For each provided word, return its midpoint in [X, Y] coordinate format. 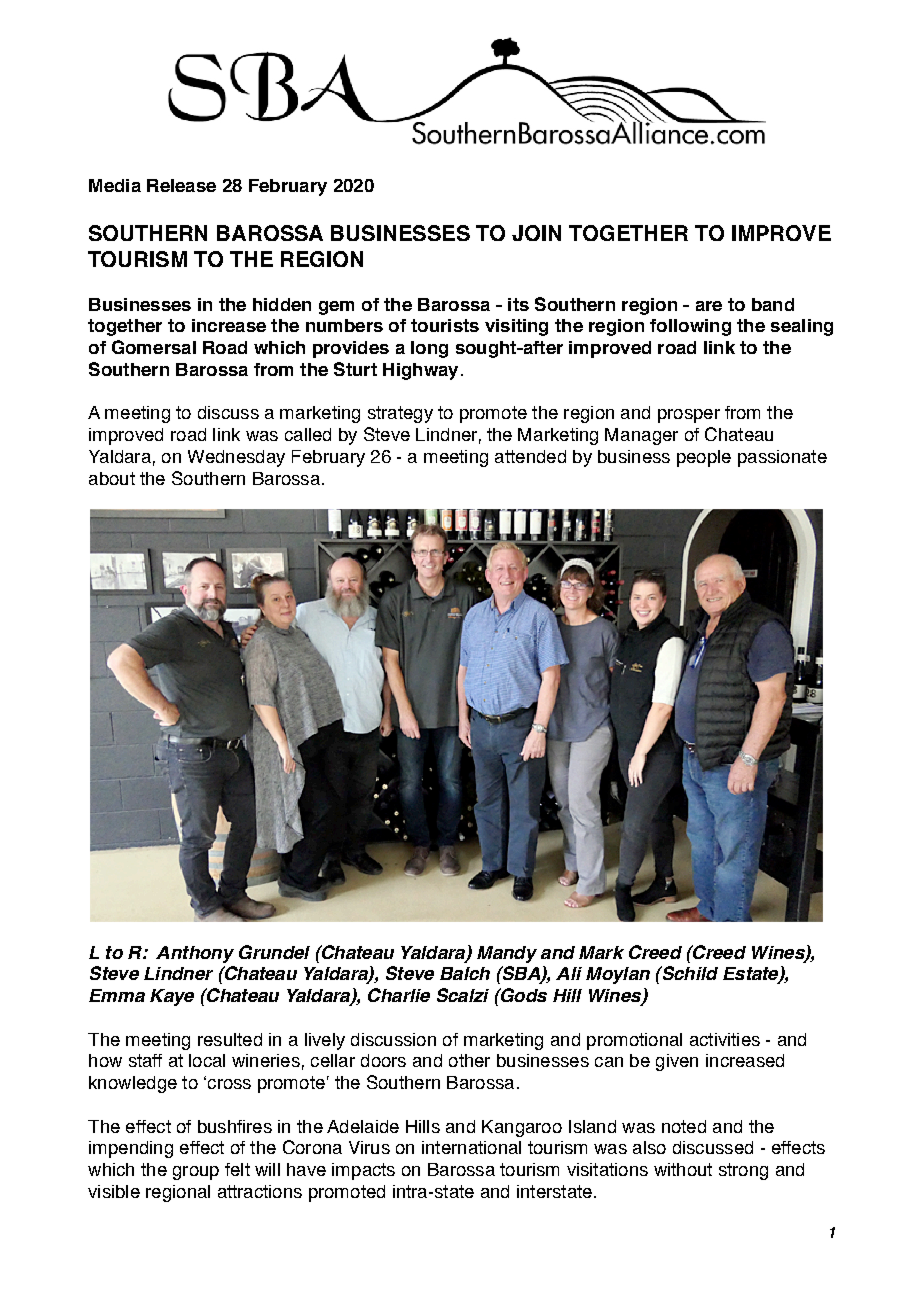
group [196, 1173]
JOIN [536, 233]
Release [181, 185]
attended [530, 456]
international [471, 1147]
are [709, 306]
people [704, 458]
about [112, 478]
